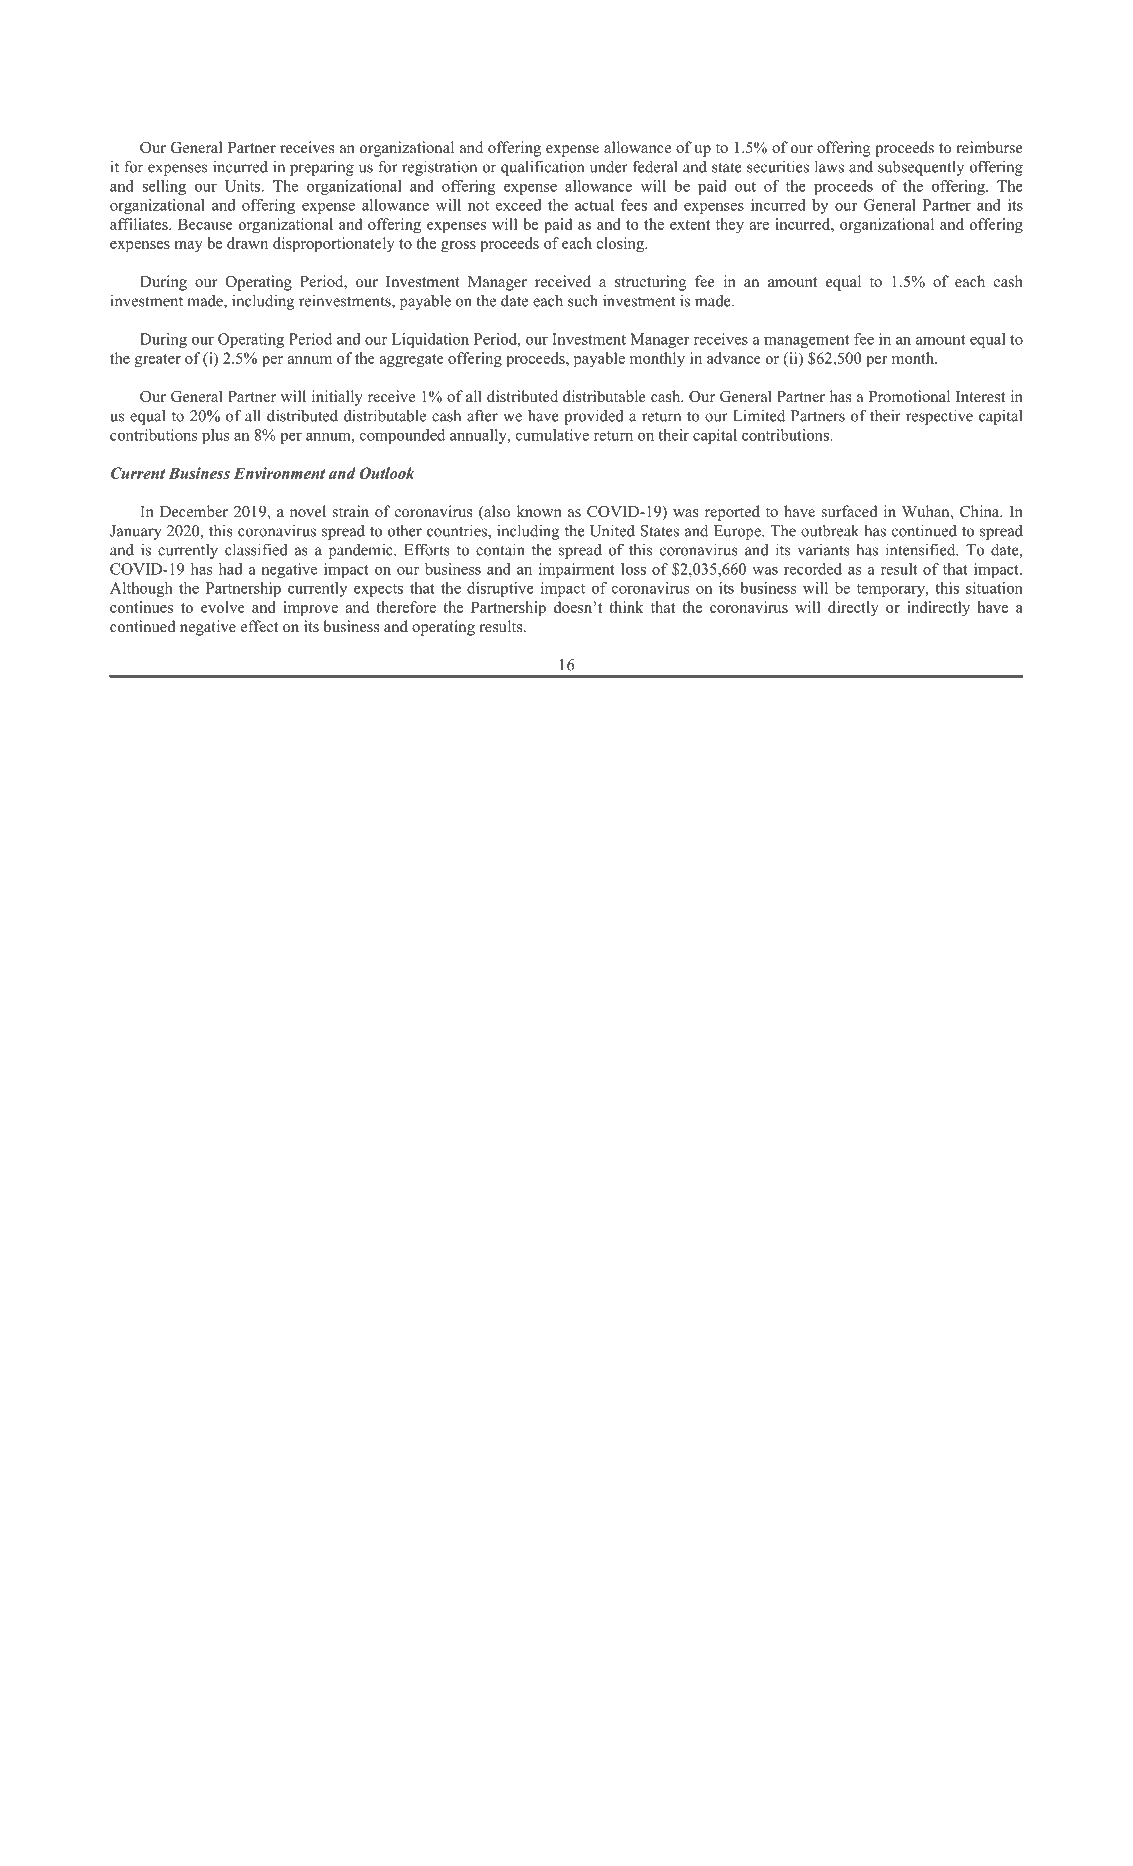  Describe the element at coordinates (337, 398) in the document. I see `initially` at that location.
